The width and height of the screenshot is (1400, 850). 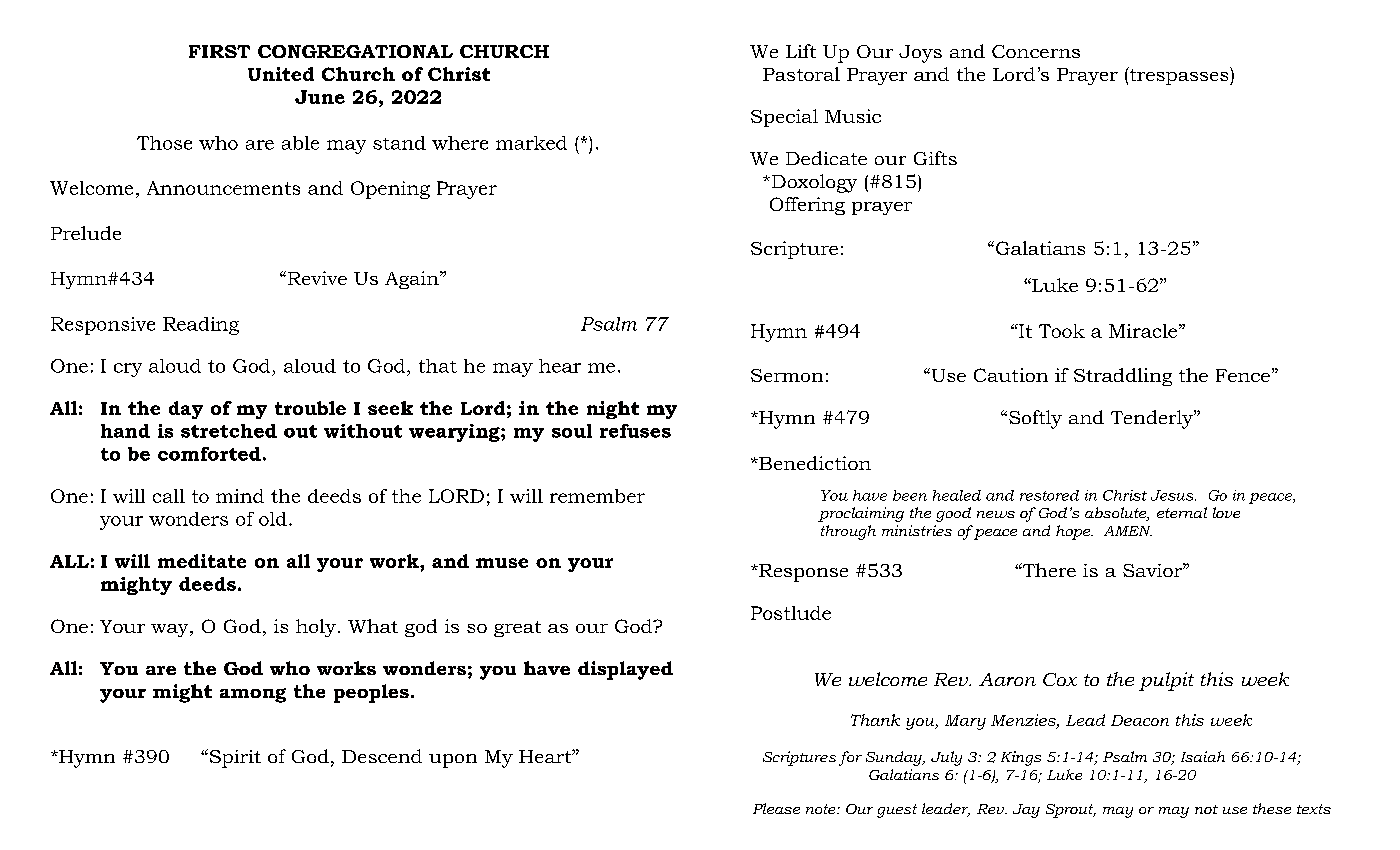 I want to click on Tenderly, so click(x=1153, y=419).
